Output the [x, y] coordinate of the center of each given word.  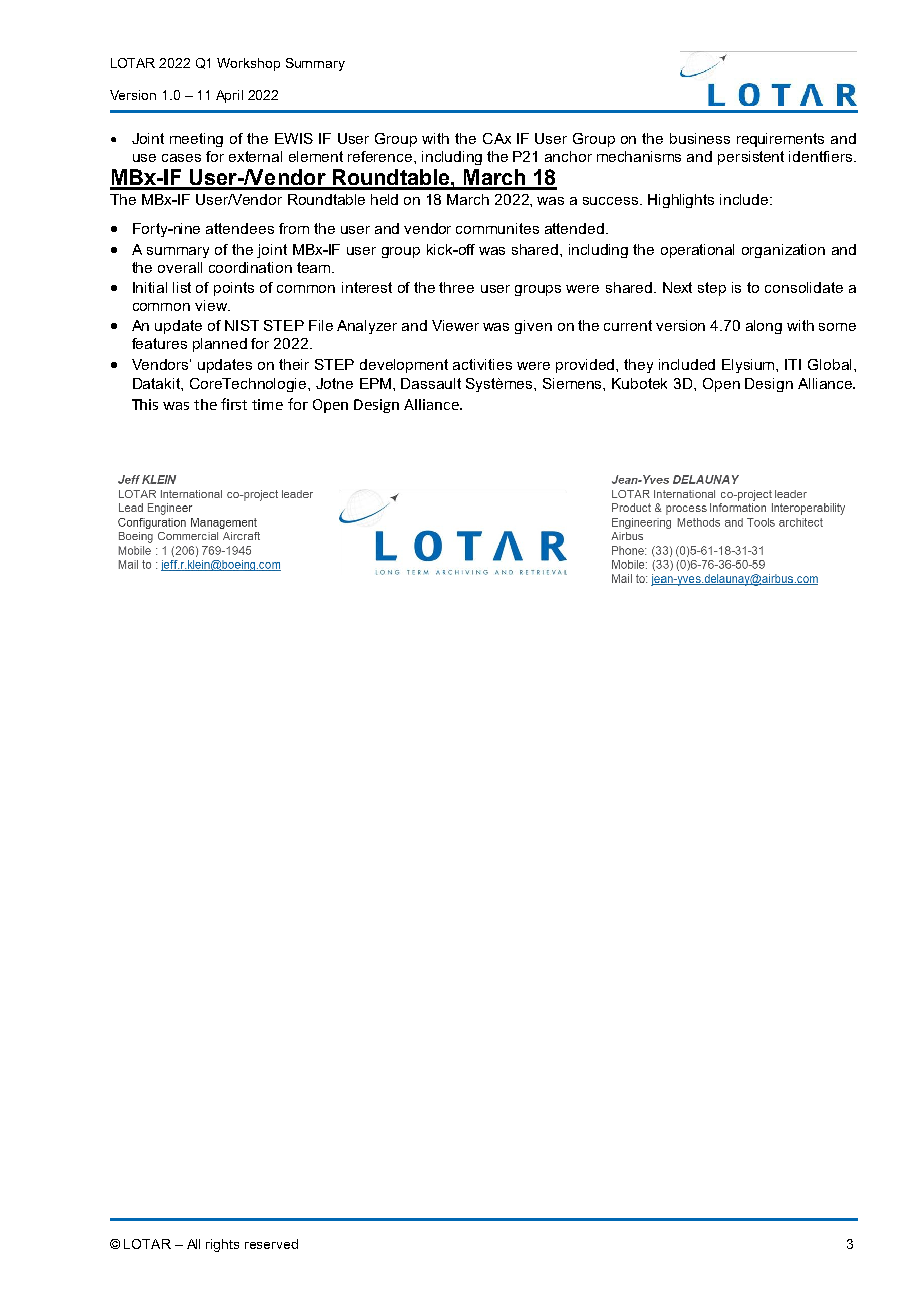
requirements [780, 140]
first [234, 404]
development [404, 366]
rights [222, 1245]
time [267, 404]
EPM [377, 383]
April [229, 96]
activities [482, 364]
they [638, 366]
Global [829, 364]
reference [381, 156]
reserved [271, 1244]
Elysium [749, 366]
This [145, 404]
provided [586, 366]
